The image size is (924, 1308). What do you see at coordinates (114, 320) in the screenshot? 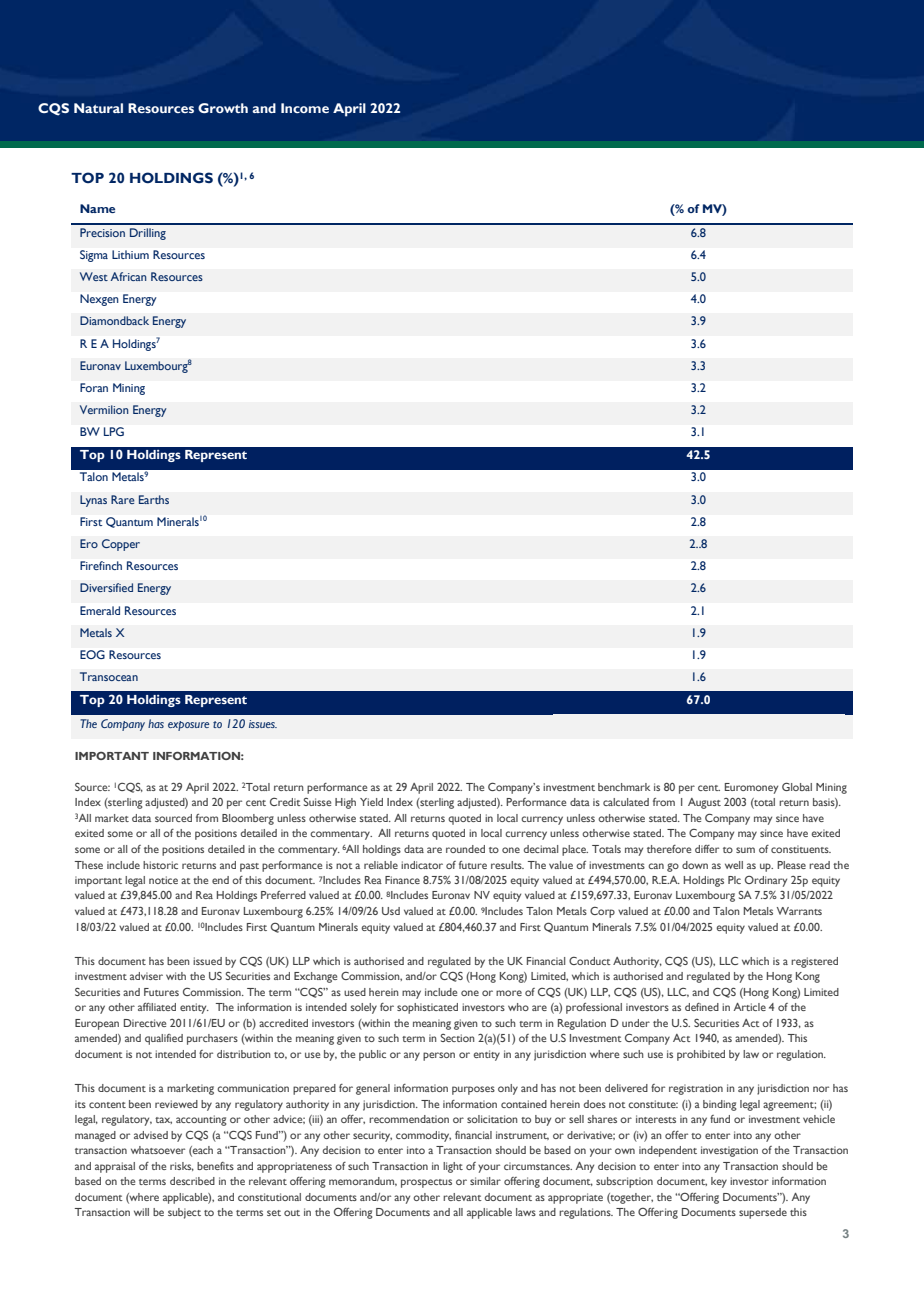
I see `Diamondback` at bounding box center [114, 320].
